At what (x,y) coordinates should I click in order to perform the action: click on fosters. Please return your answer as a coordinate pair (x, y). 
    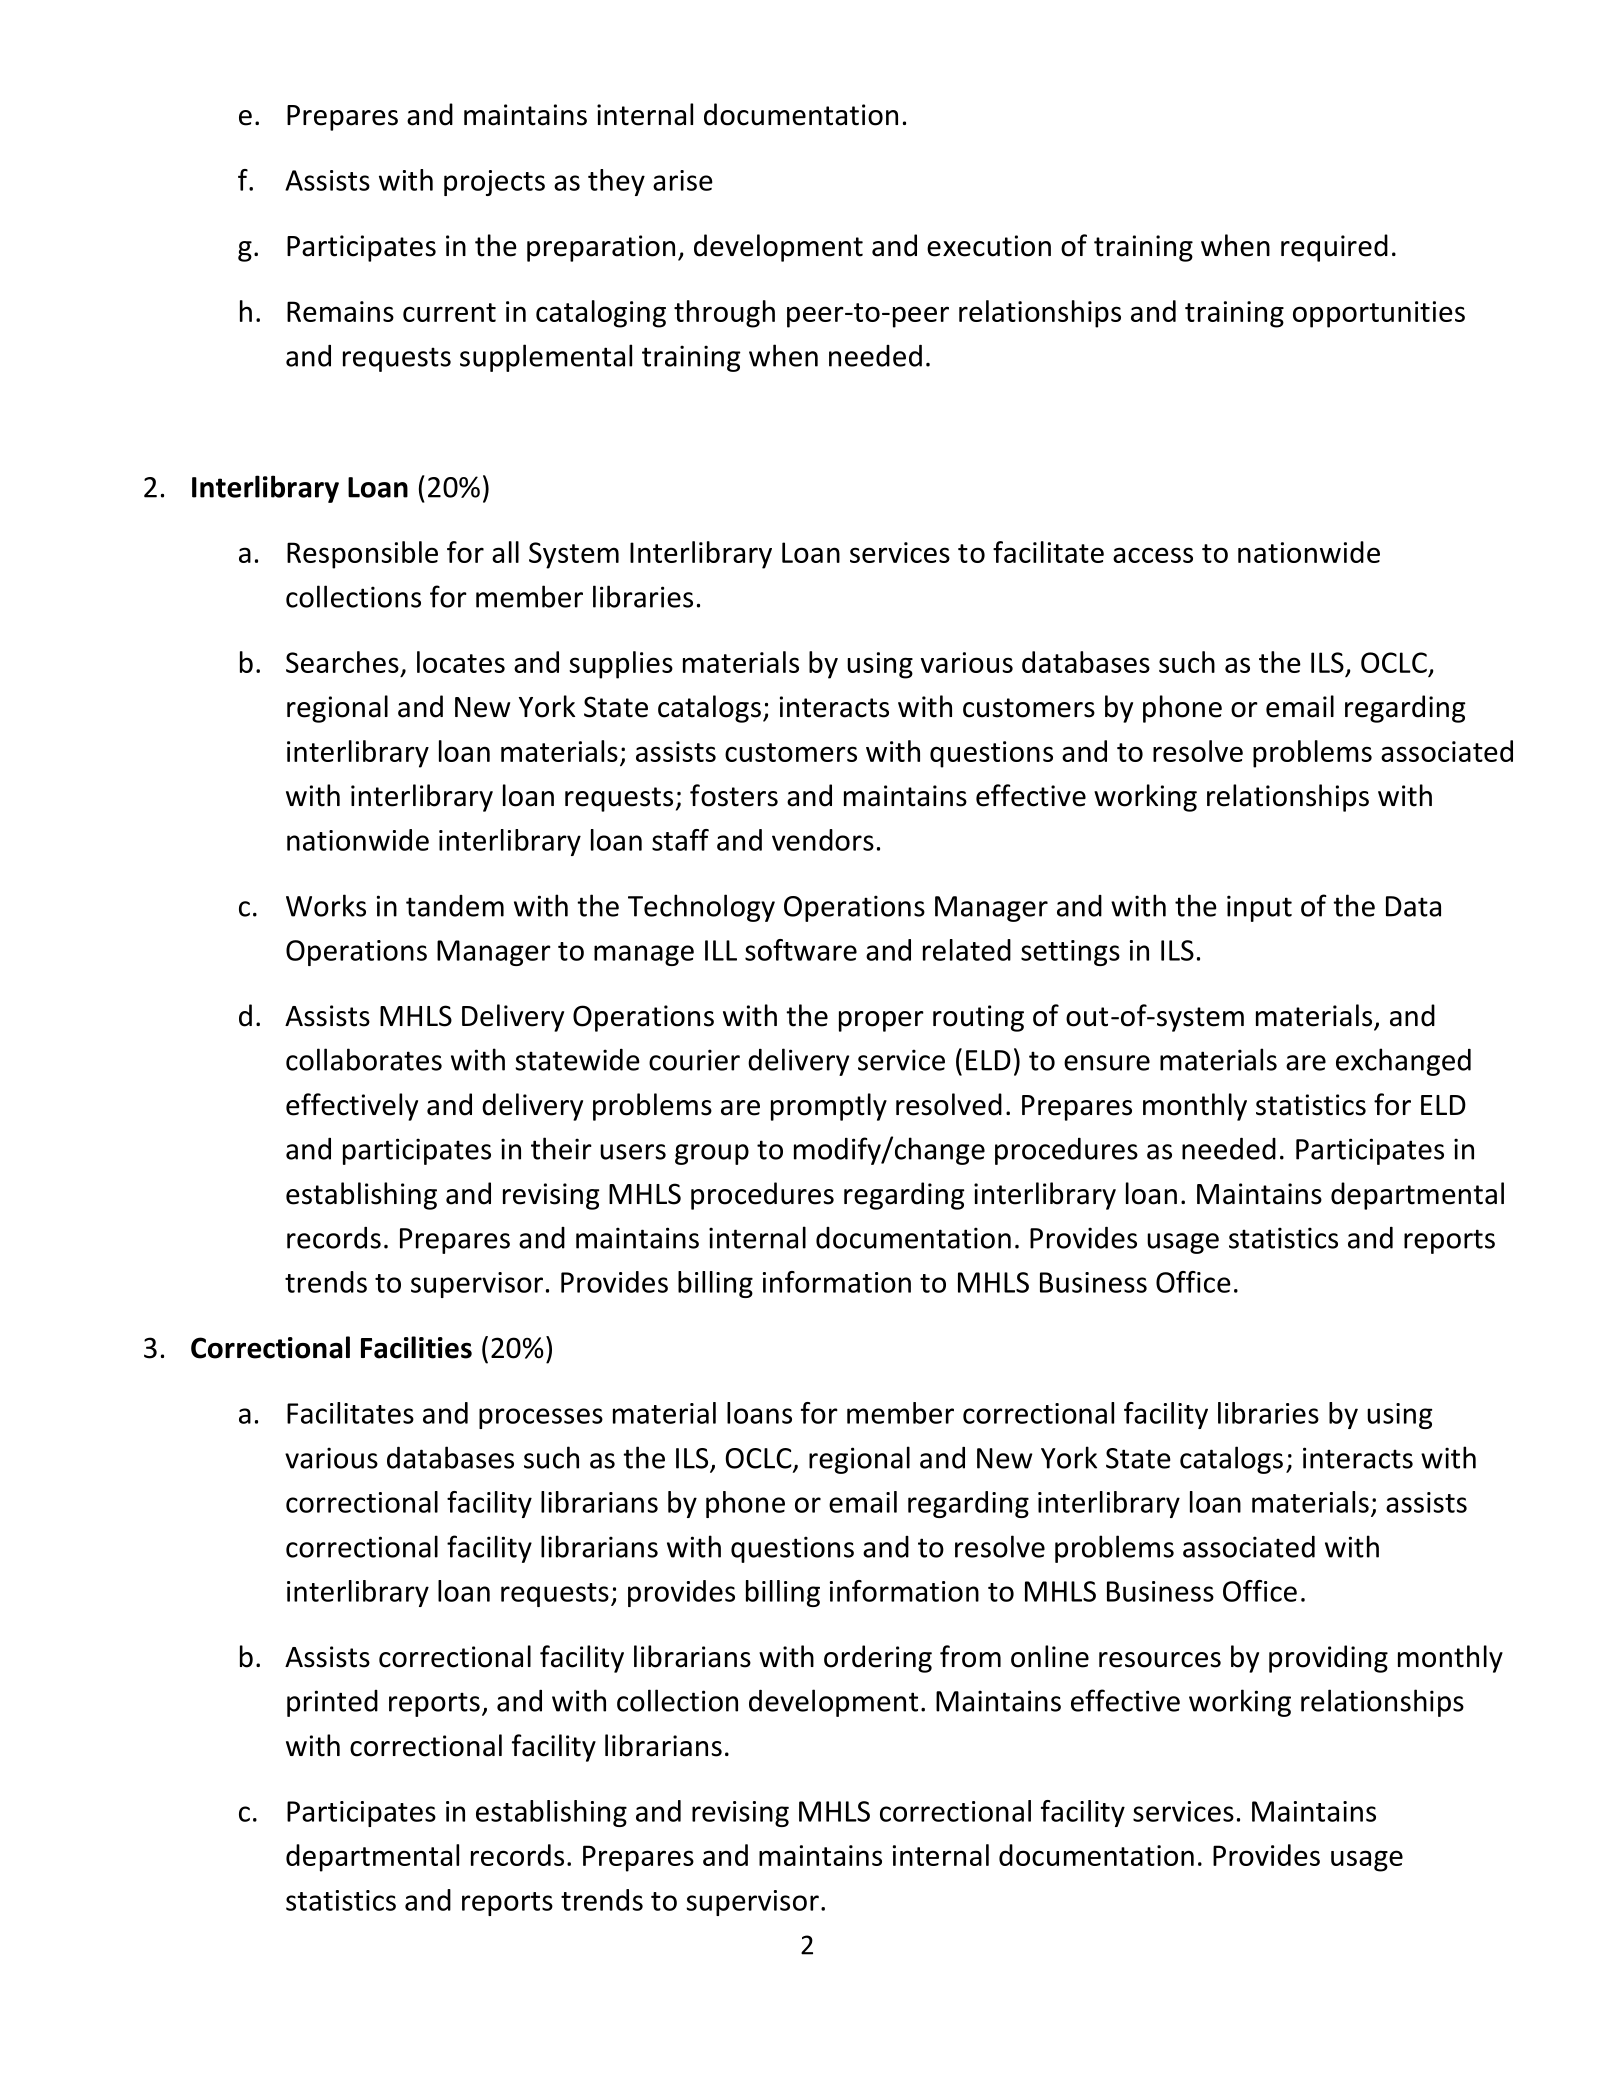
    Looking at the image, I should click on (734, 795).
